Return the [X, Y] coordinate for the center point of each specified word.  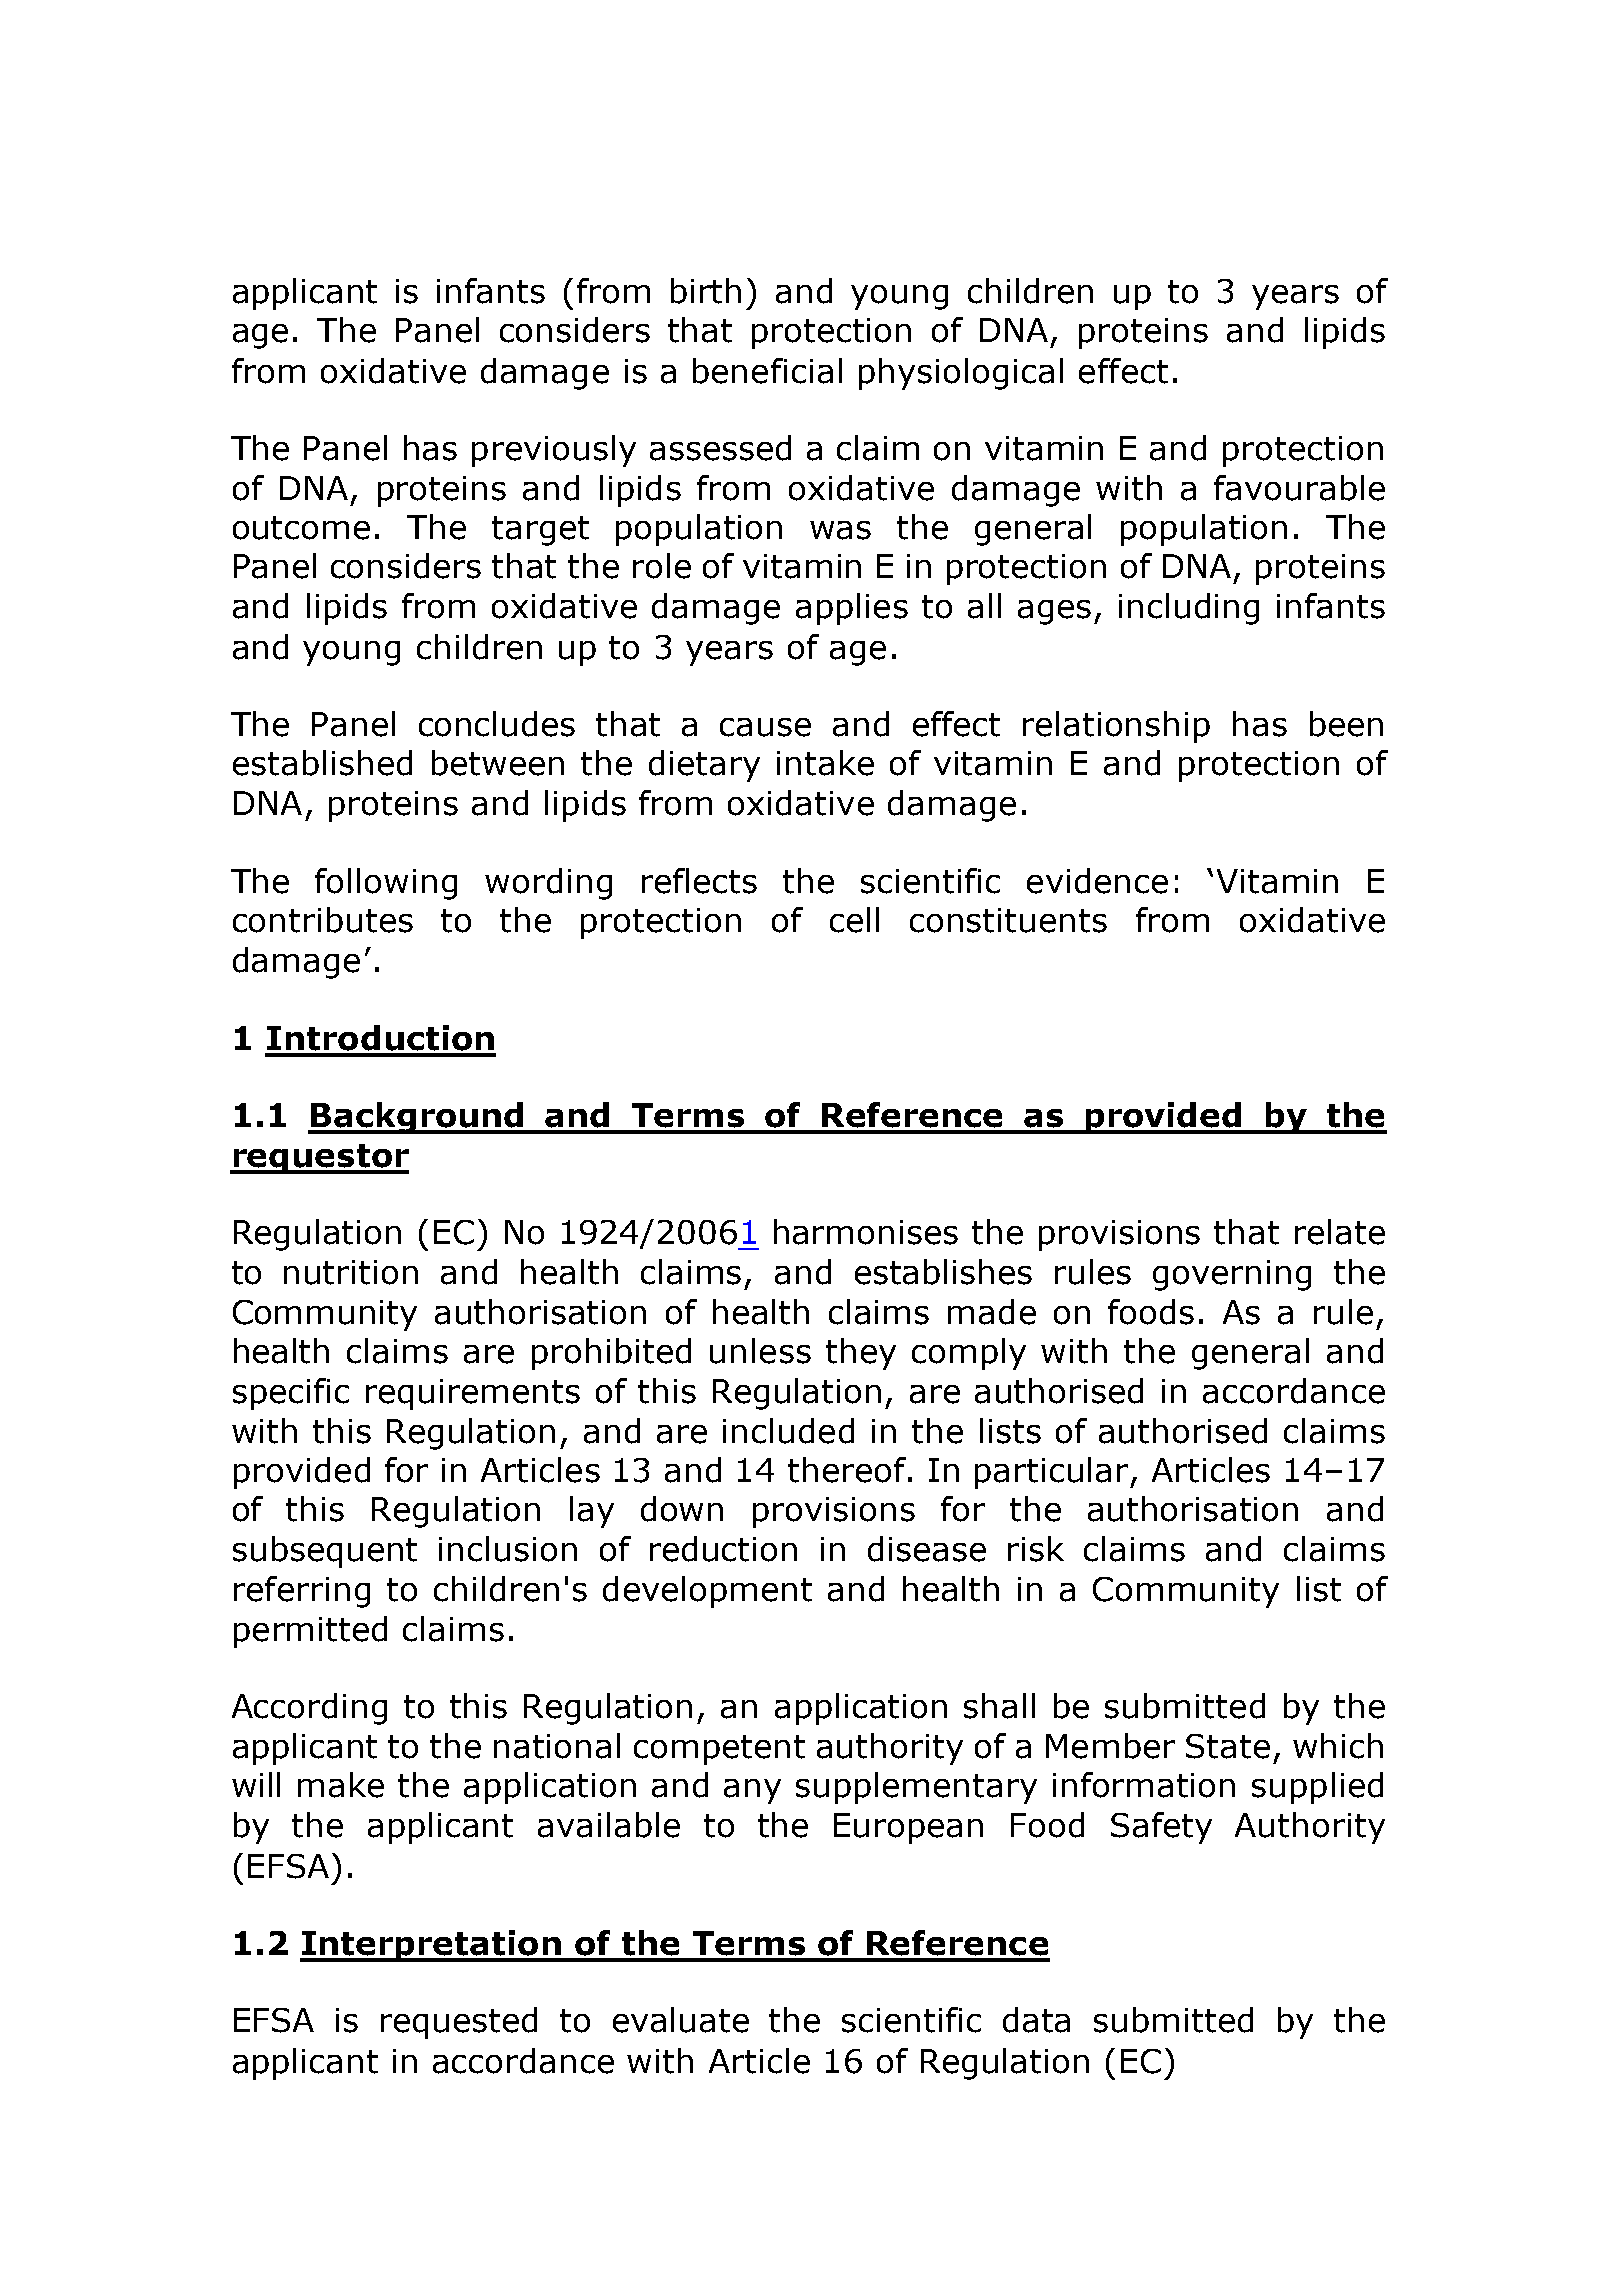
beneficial [767, 371]
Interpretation [431, 1946]
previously [554, 451]
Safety [1161, 1828]
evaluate [681, 2020]
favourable [1299, 488]
